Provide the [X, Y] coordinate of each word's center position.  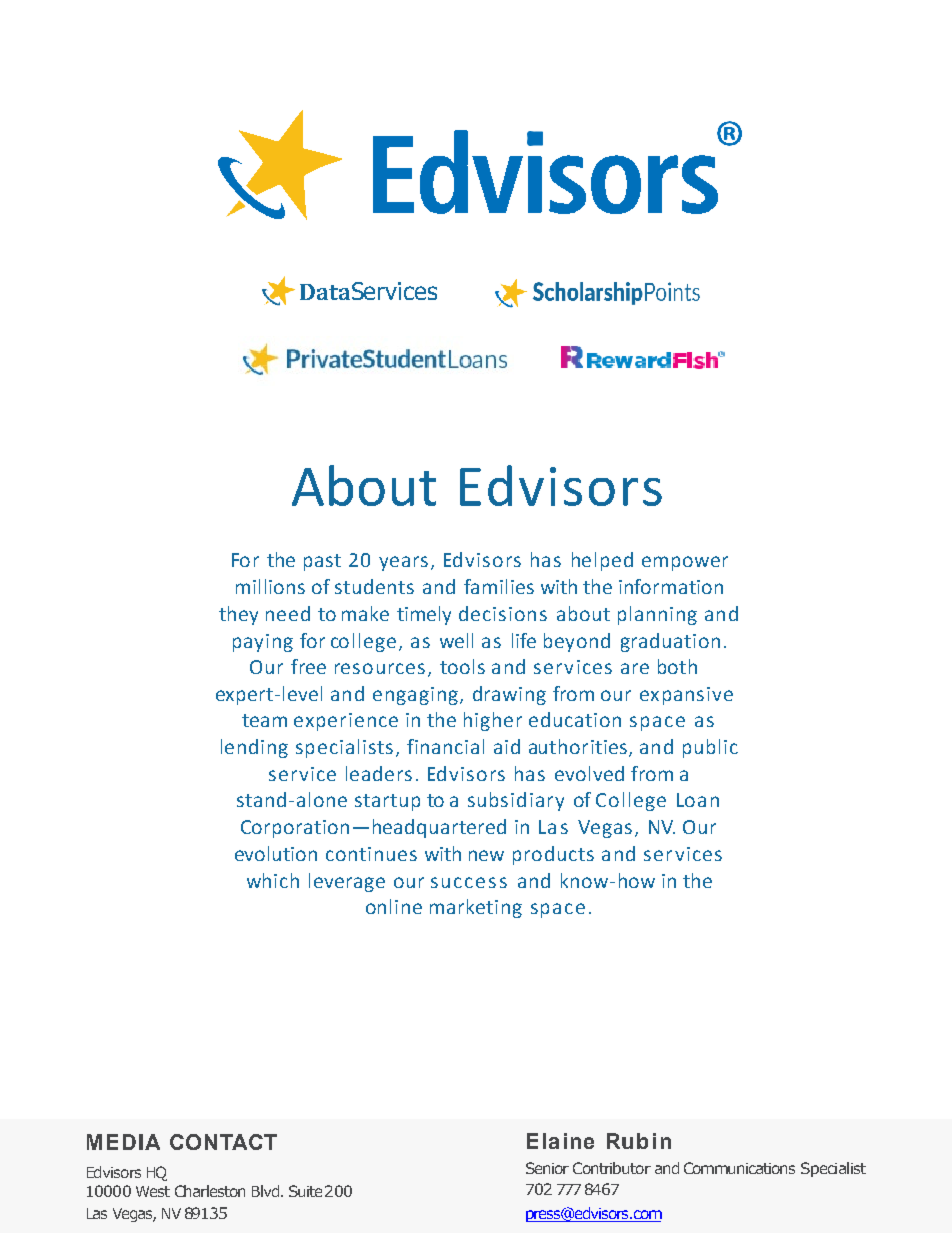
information [671, 586]
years [403, 563]
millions [270, 586]
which [273, 880]
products [553, 855]
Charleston [210, 1191]
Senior [547, 1168]
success [469, 882]
